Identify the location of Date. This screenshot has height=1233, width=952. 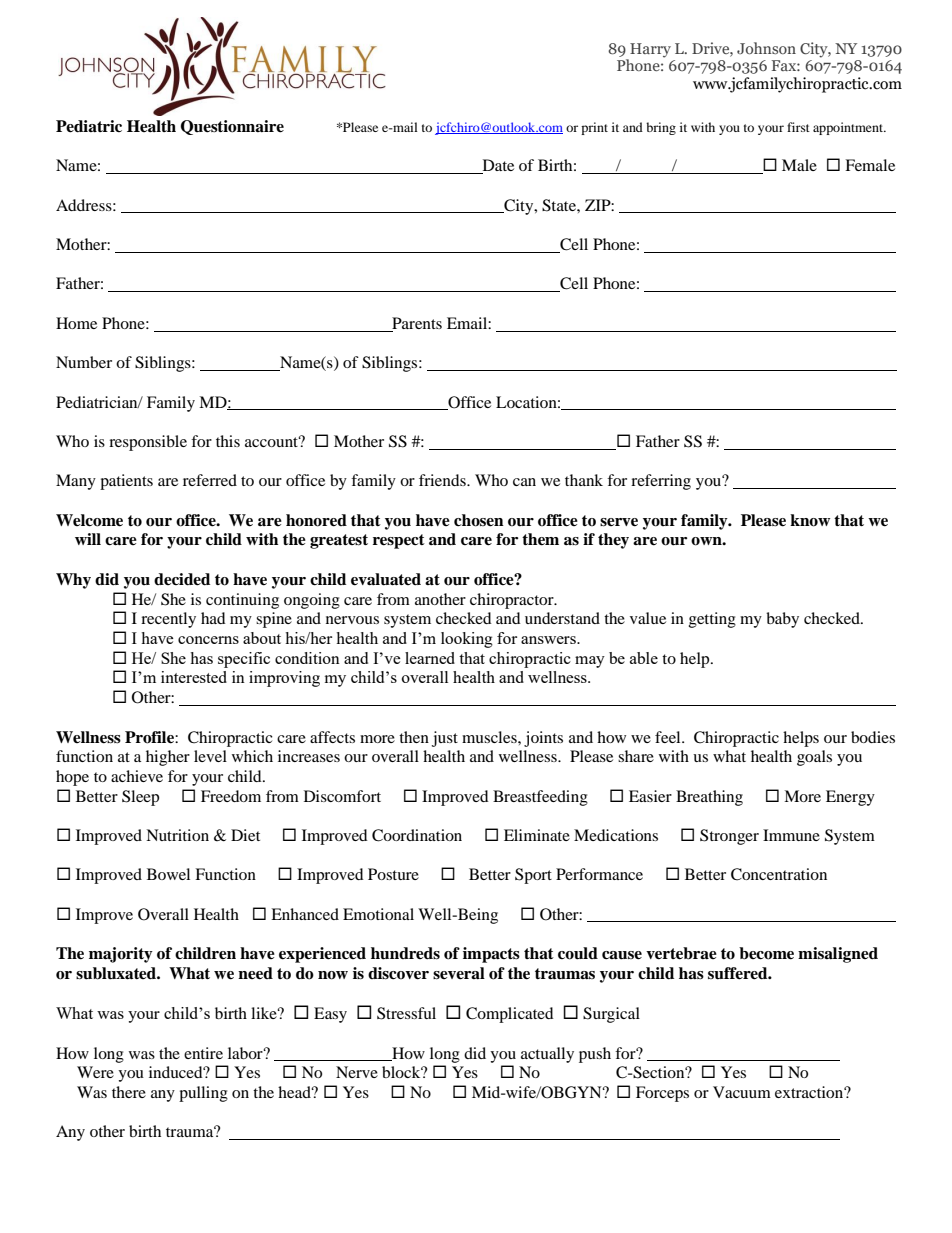
(497, 166).
